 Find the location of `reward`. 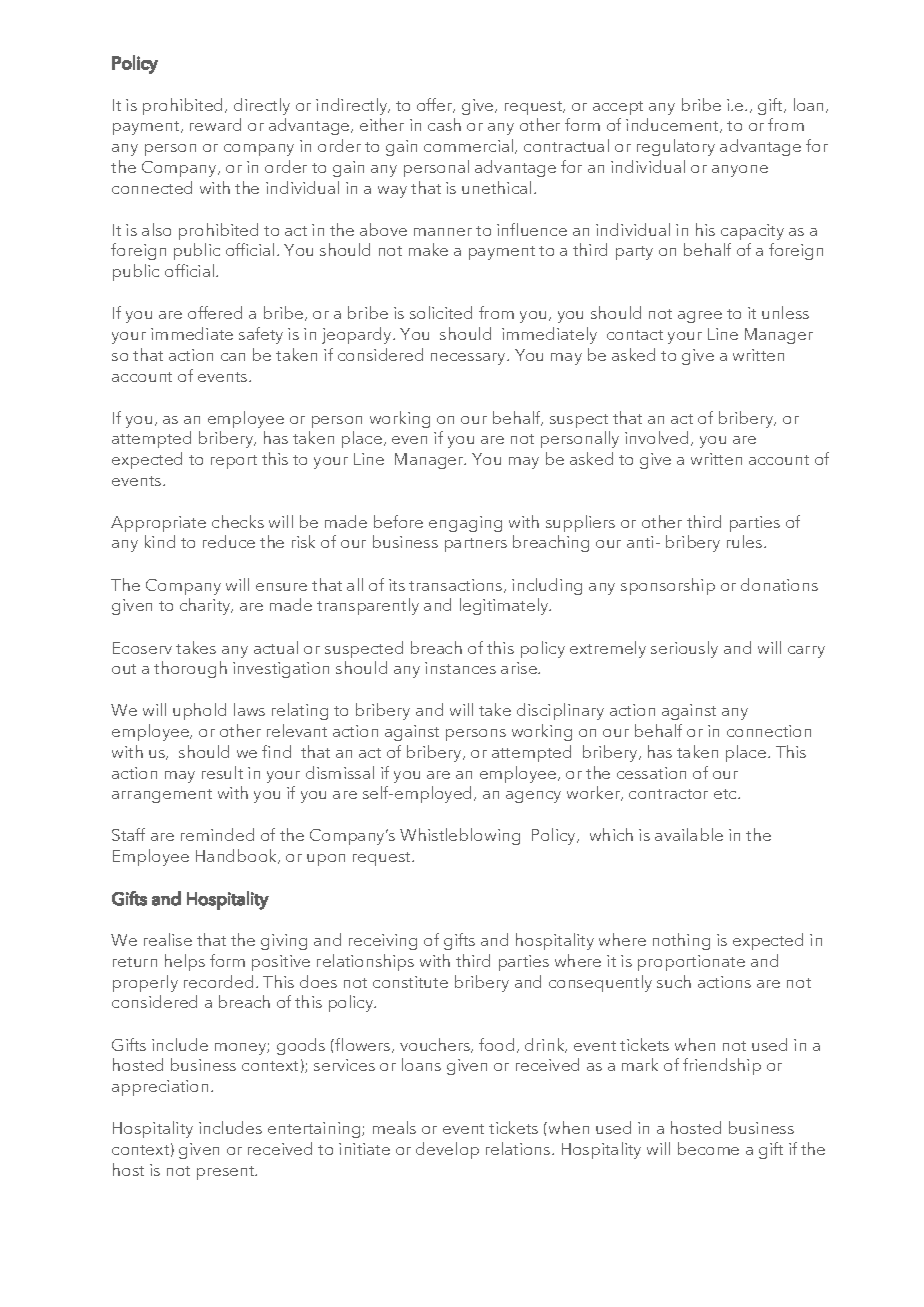

reward is located at coordinates (215, 124).
